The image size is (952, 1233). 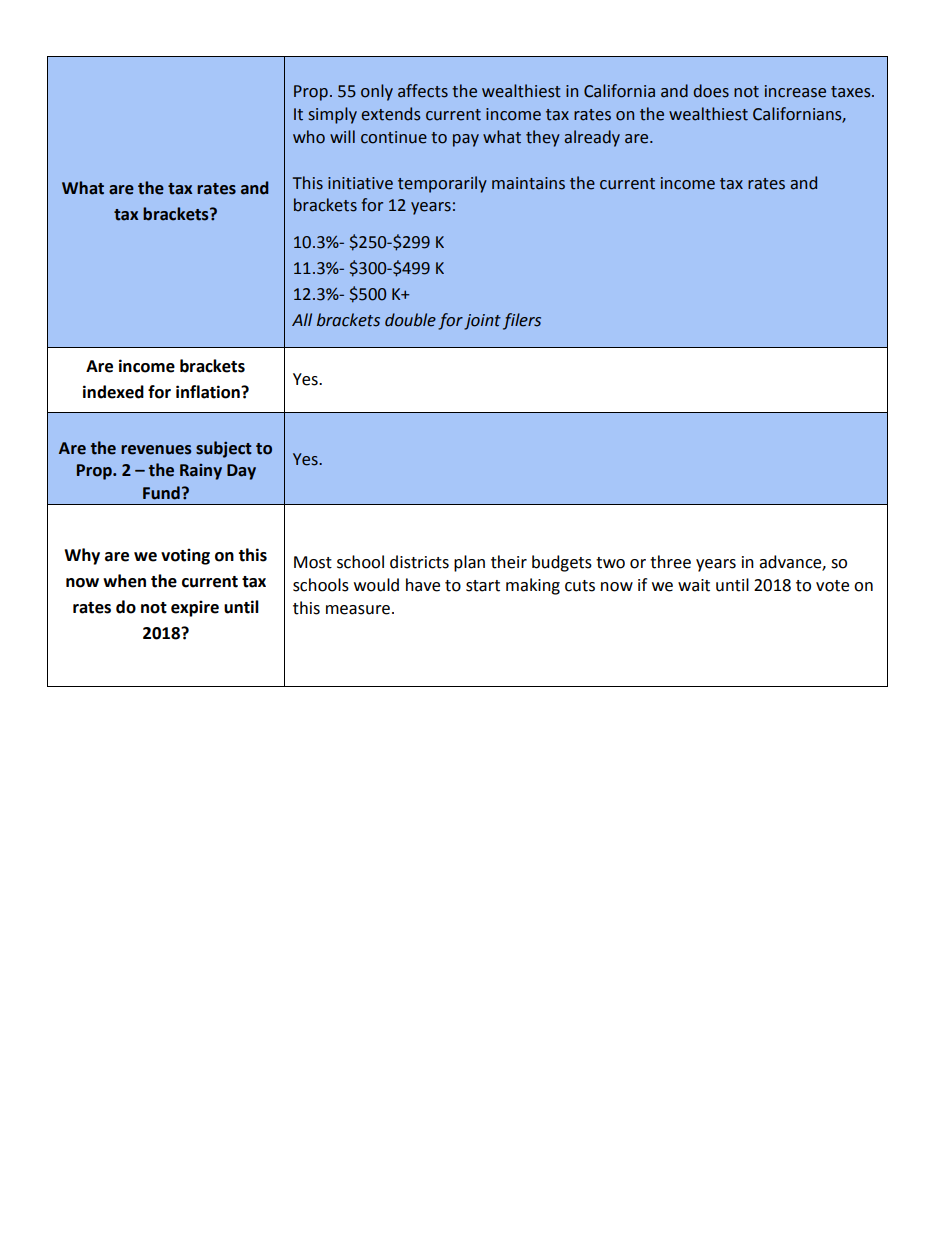 I want to click on Day, so click(x=241, y=472).
